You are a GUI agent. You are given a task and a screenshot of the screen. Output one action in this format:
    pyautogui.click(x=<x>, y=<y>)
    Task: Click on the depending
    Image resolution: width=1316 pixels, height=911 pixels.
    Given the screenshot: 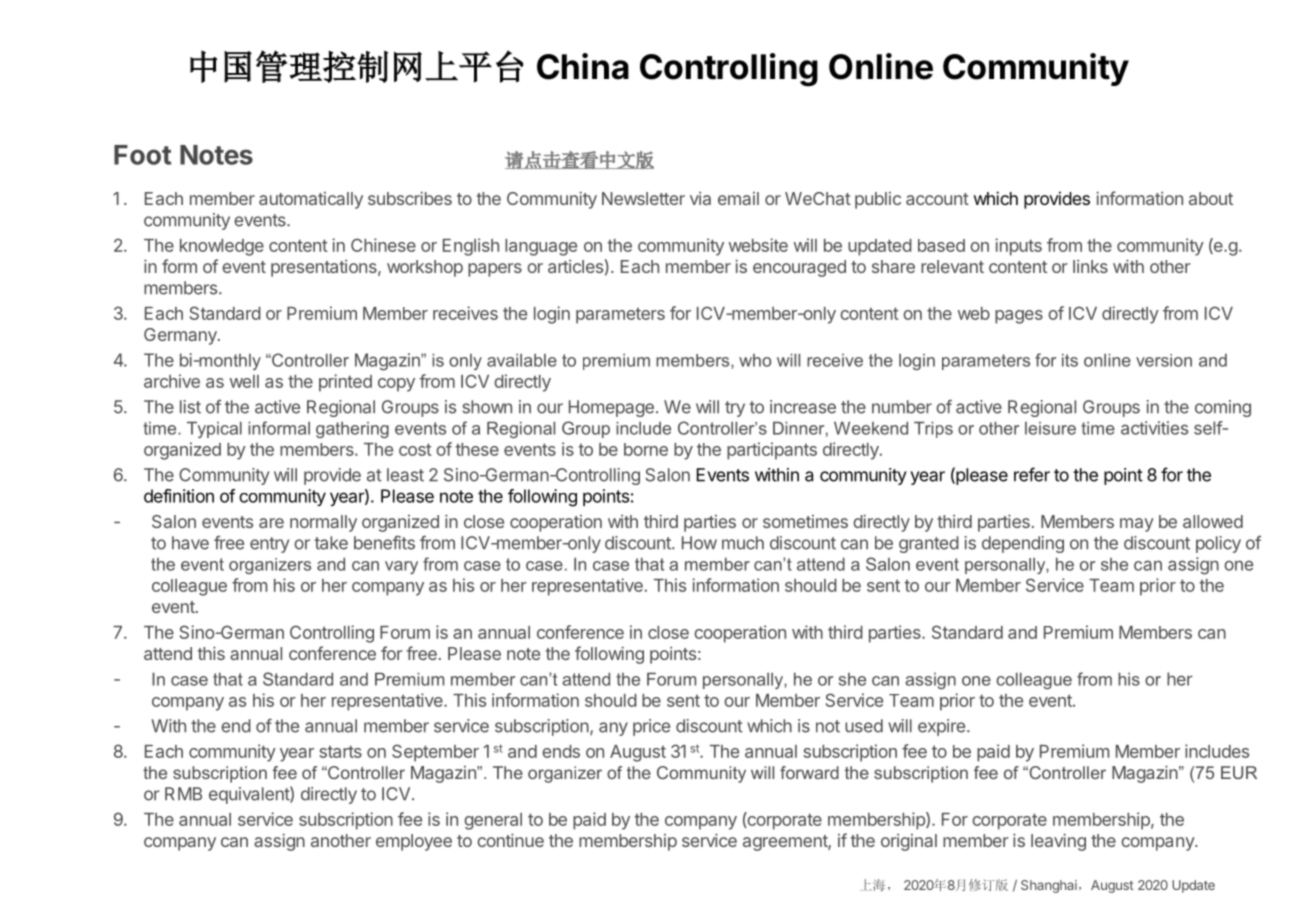 What is the action you would take?
    pyautogui.click(x=1023, y=544)
